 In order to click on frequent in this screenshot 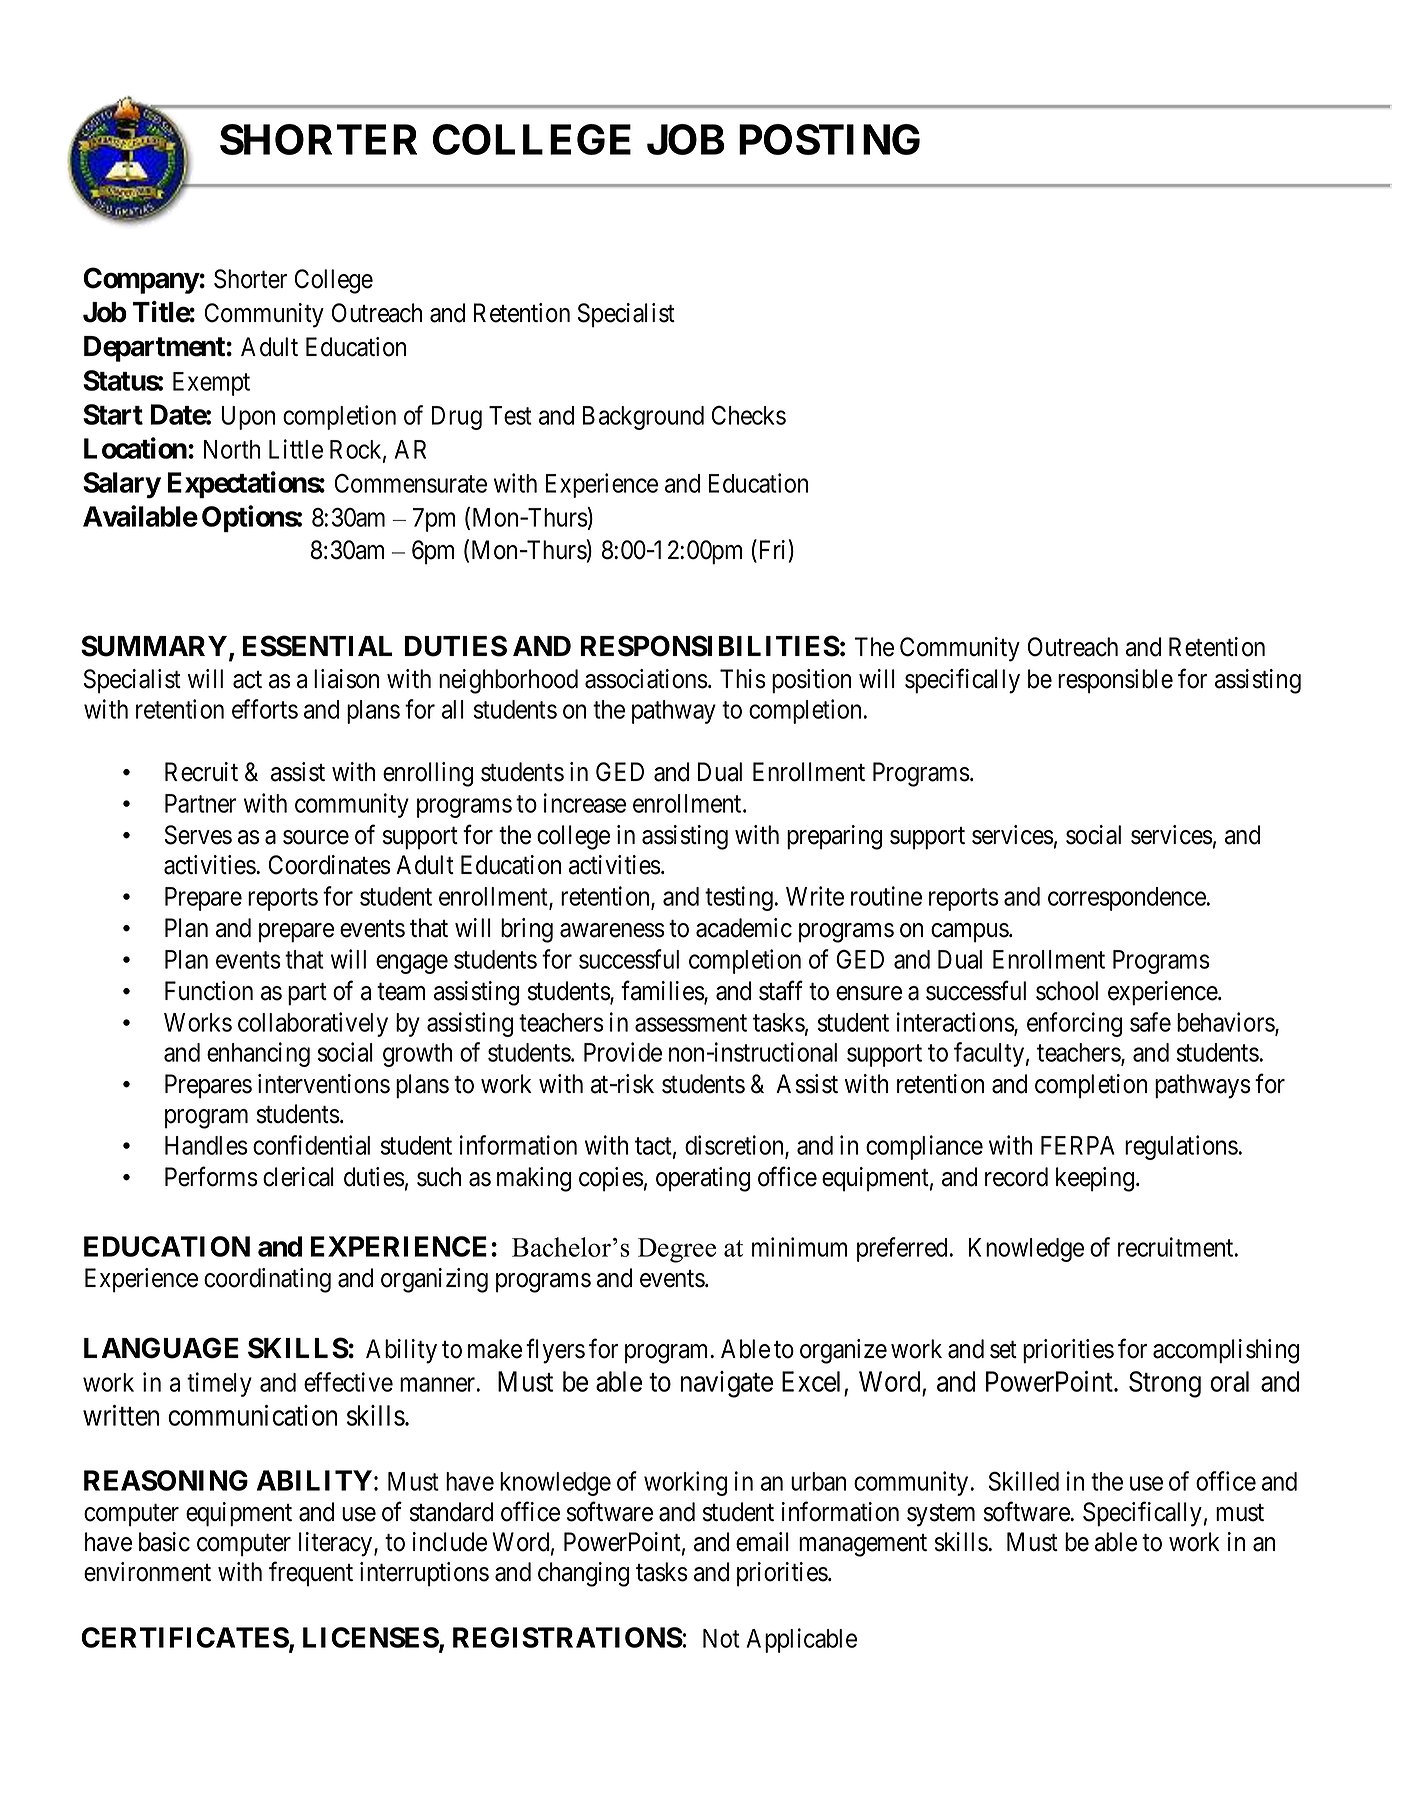, I will do `click(311, 1574)`.
